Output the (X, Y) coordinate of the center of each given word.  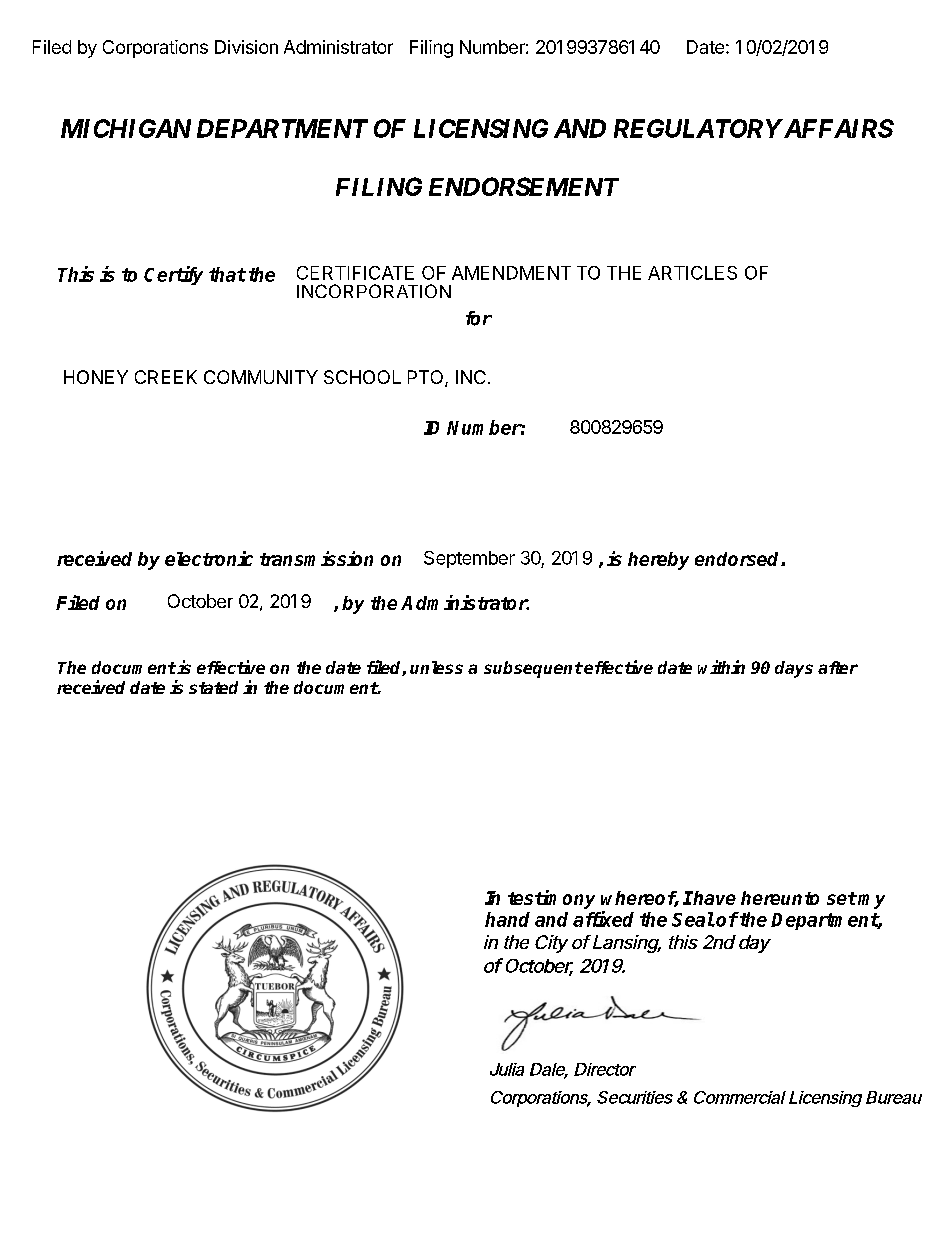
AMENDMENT (511, 273)
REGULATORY (698, 128)
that (227, 274)
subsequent (533, 669)
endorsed (738, 559)
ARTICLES (692, 273)
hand (507, 919)
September (469, 559)
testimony (551, 899)
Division (246, 47)
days (794, 669)
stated (213, 687)
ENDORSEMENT (524, 186)
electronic (209, 558)
